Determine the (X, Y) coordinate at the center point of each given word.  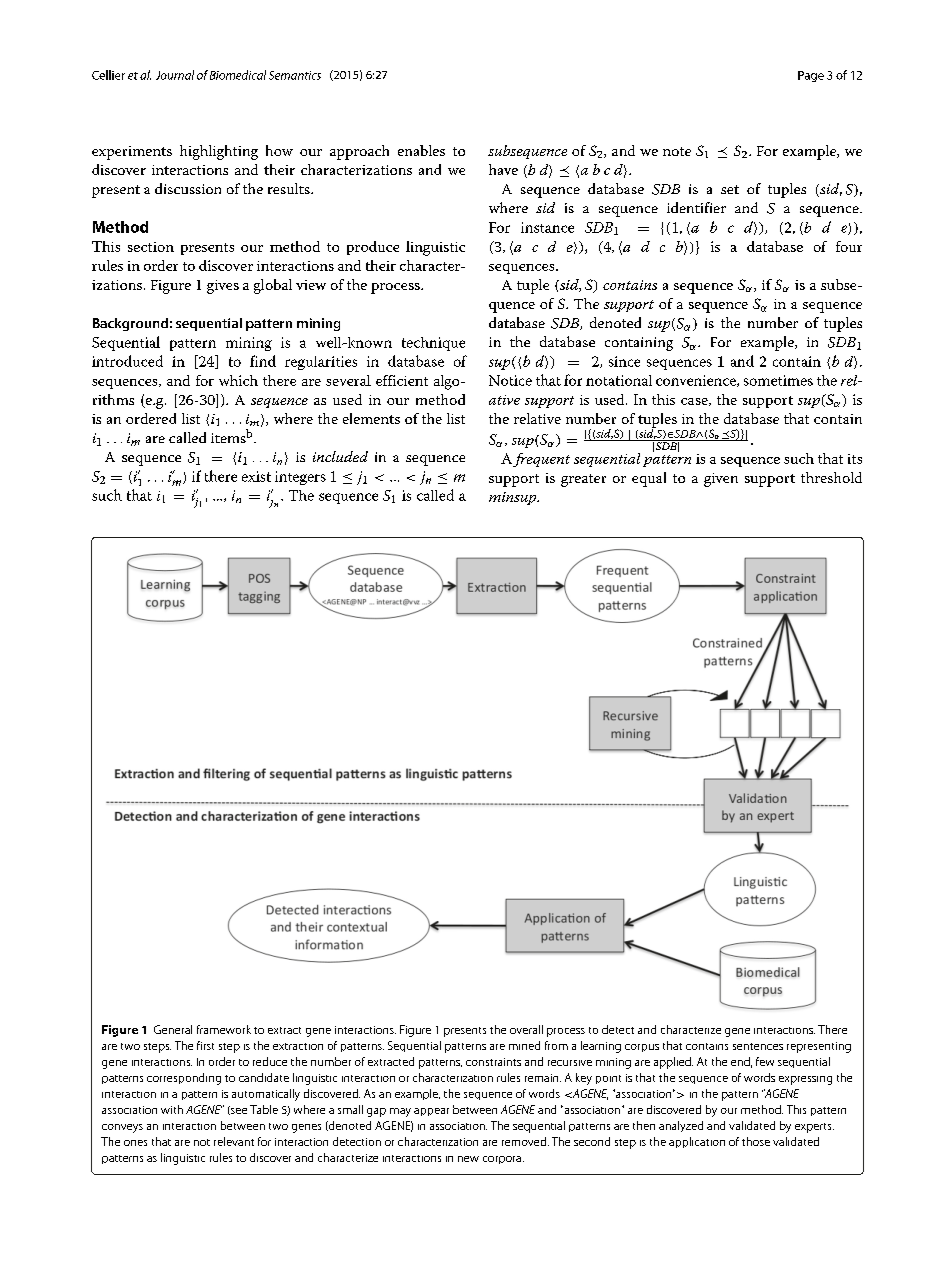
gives (223, 287)
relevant (234, 1141)
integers (300, 478)
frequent (541, 460)
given (721, 480)
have (503, 169)
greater (583, 480)
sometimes (778, 380)
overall (526, 1029)
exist (256, 476)
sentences (758, 1046)
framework (224, 1029)
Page (811, 76)
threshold (831, 477)
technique (433, 344)
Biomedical (238, 75)
